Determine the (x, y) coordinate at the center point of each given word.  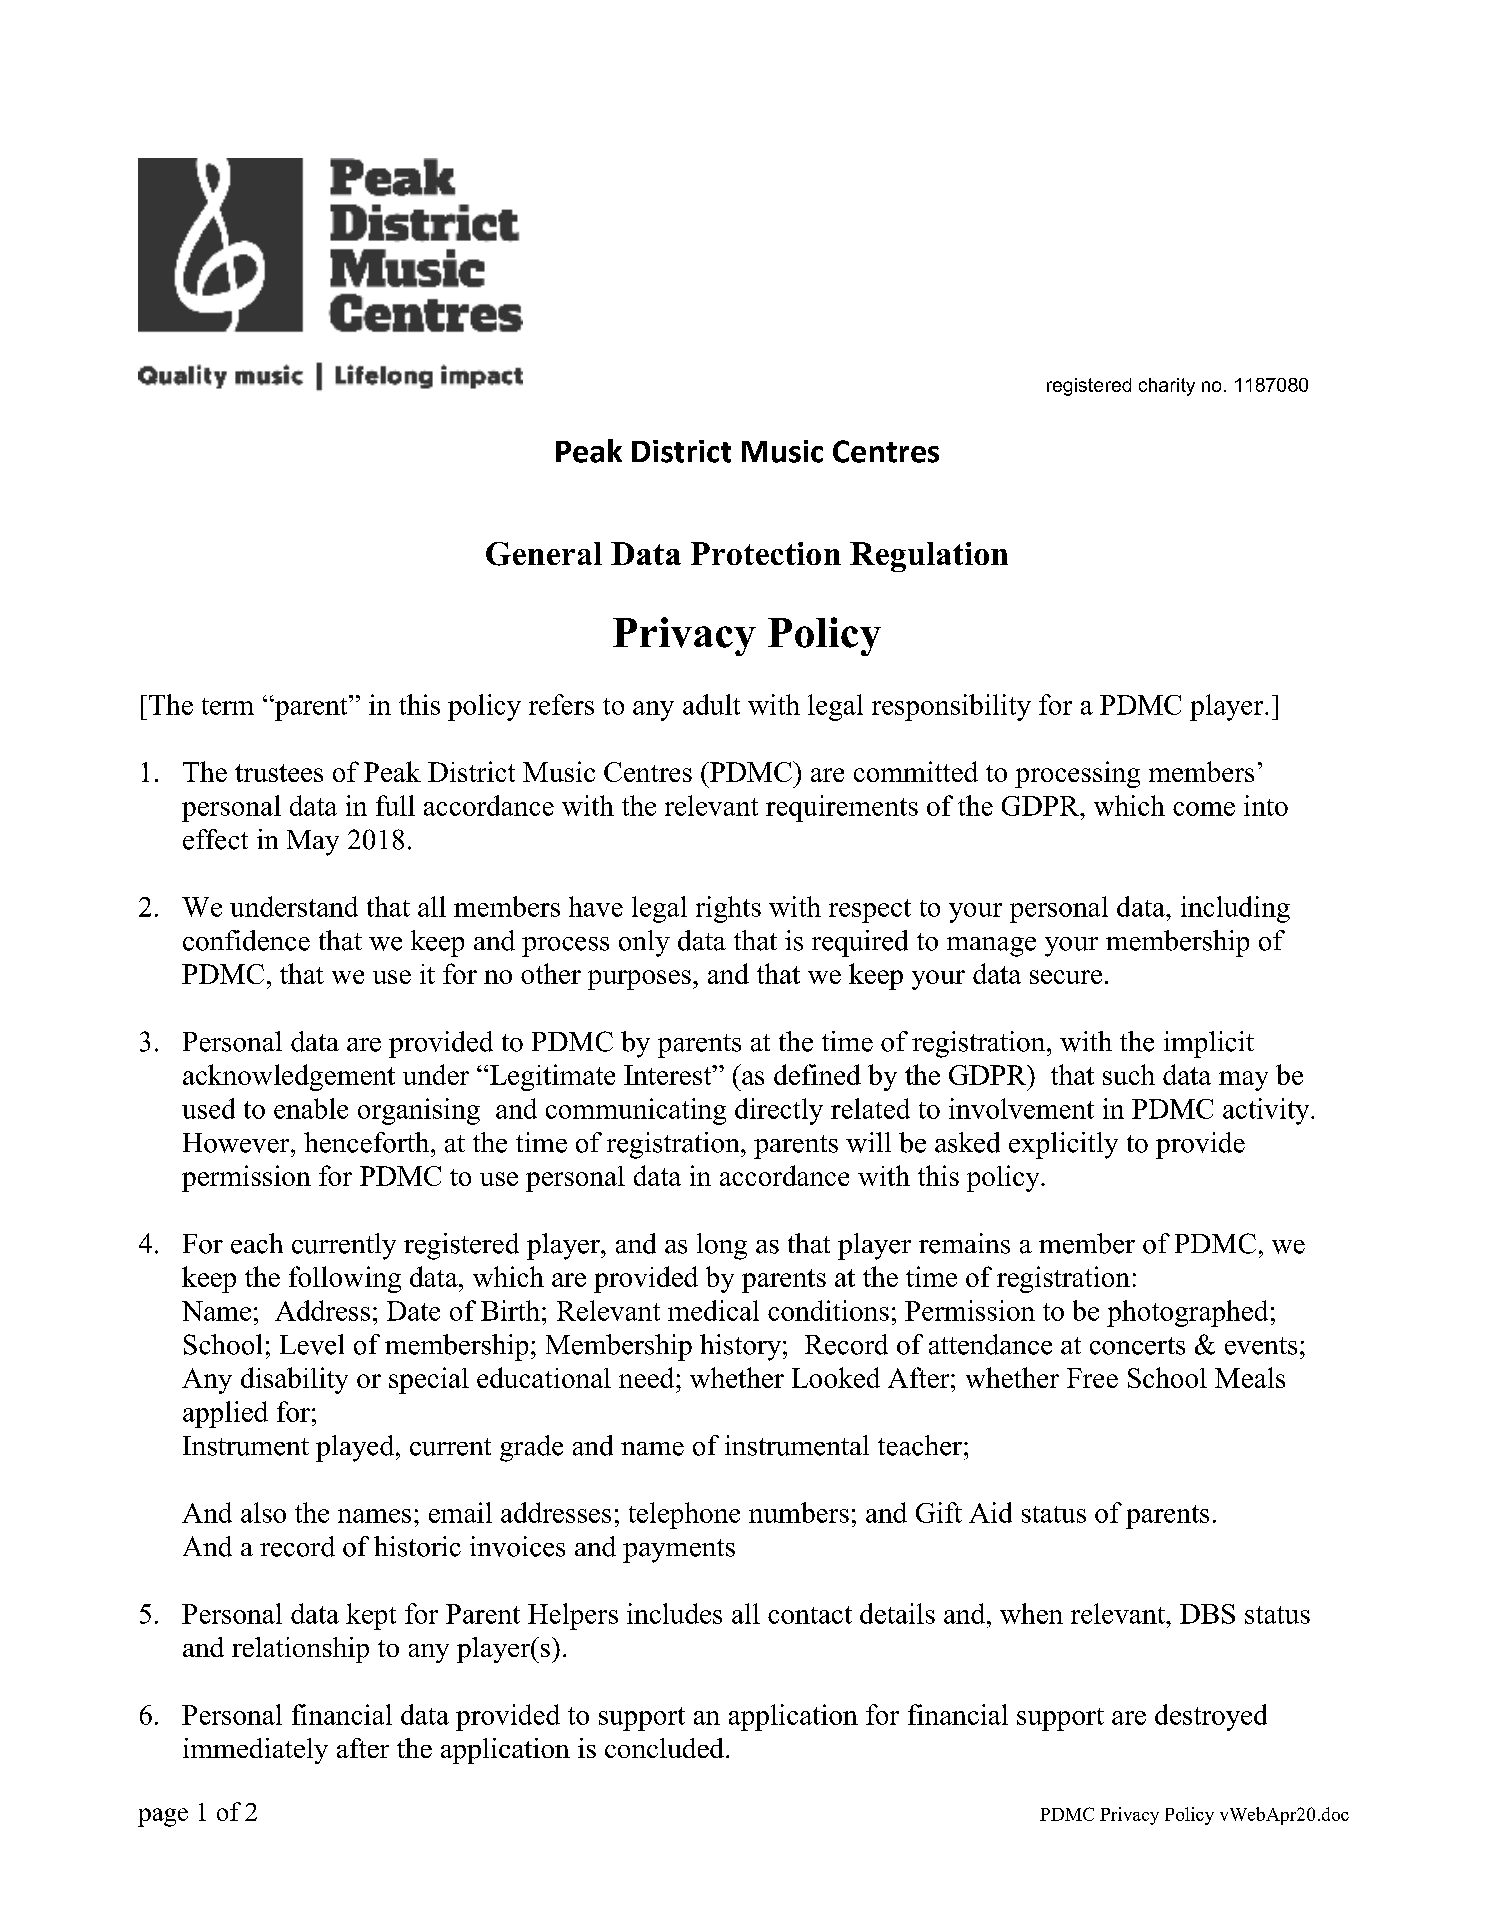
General (544, 554)
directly (779, 1111)
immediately (255, 1751)
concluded (664, 1748)
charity (1167, 387)
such (1129, 1074)
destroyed (1211, 1717)
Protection (766, 553)
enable (311, 1108)
